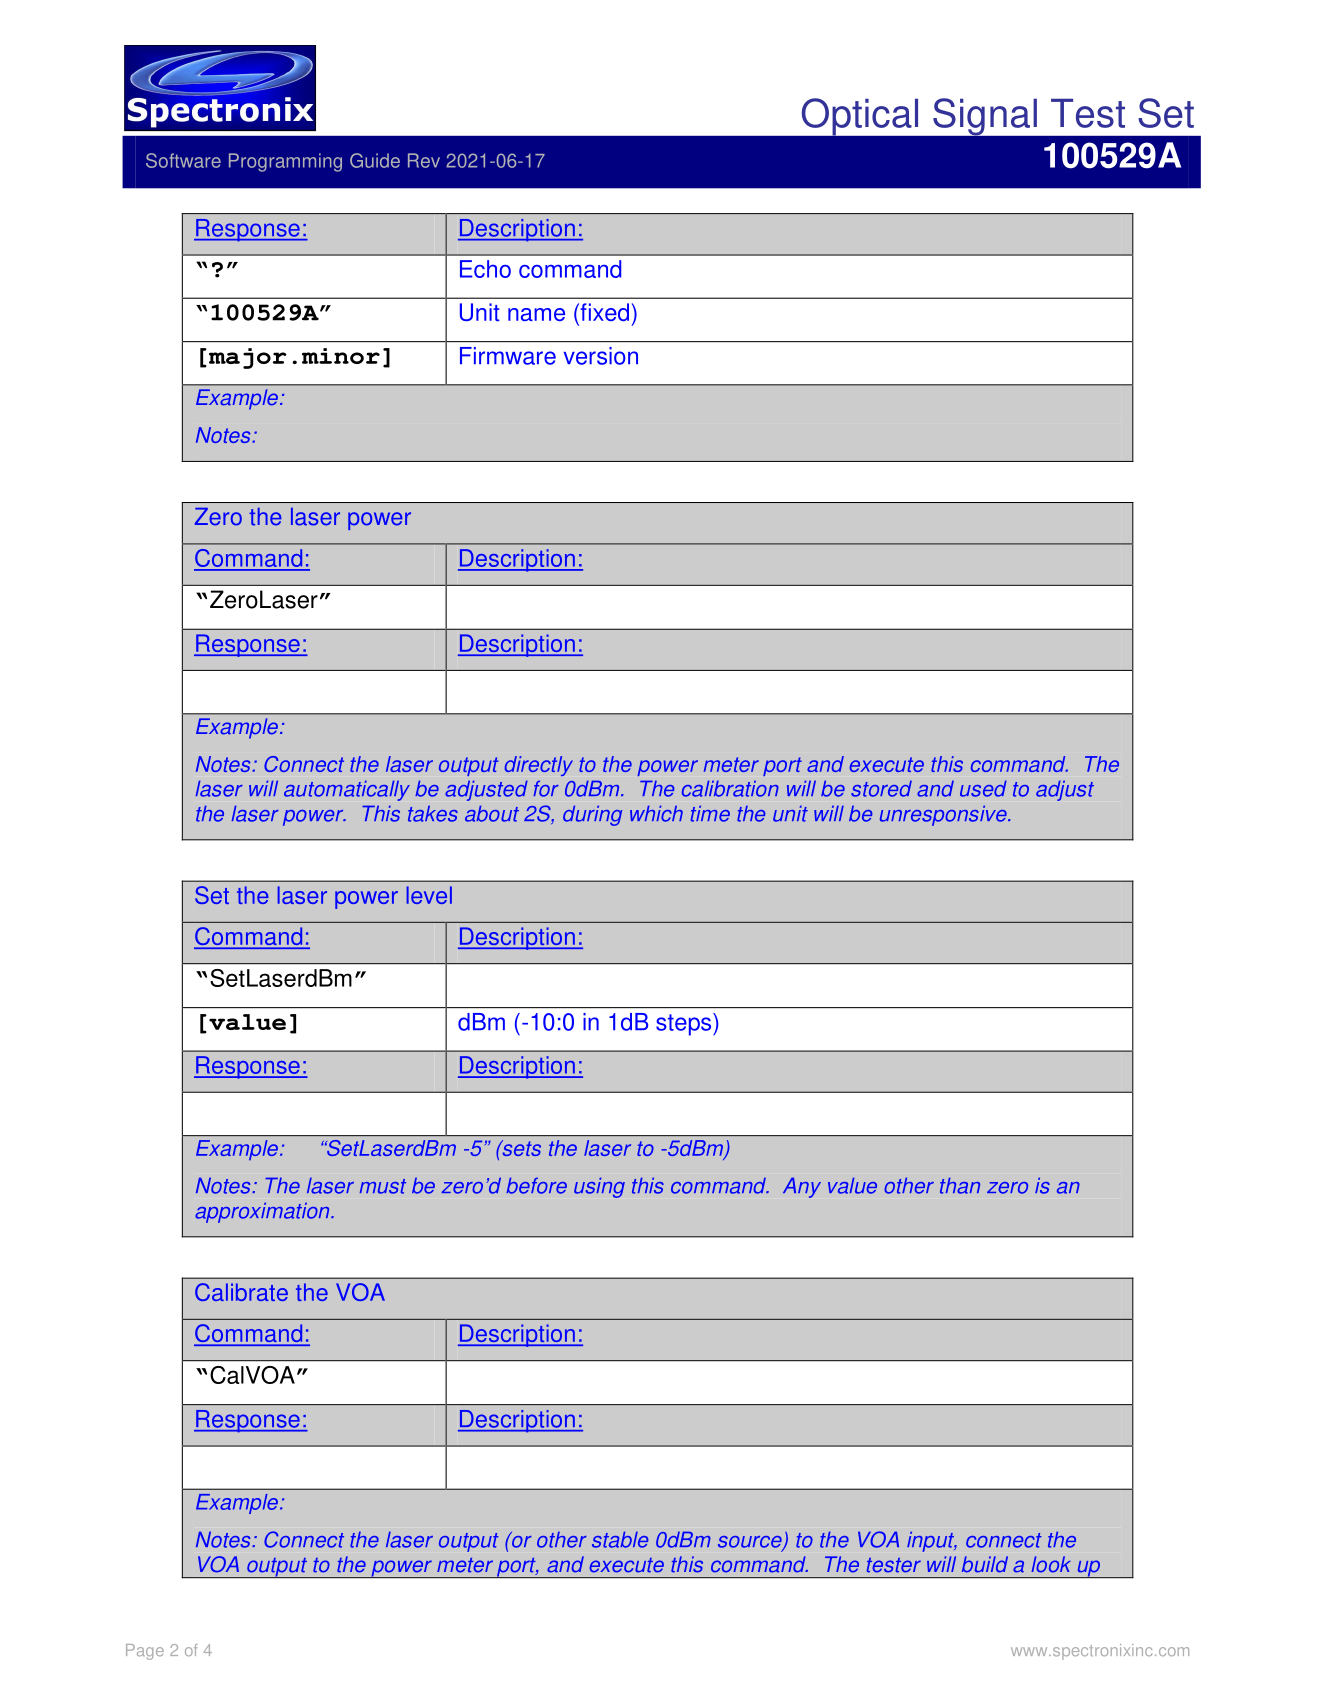 The width and height of the page is (1319, 1707). Describe the element at coordinates (983, 789) in the page. I see `used` at that location.
